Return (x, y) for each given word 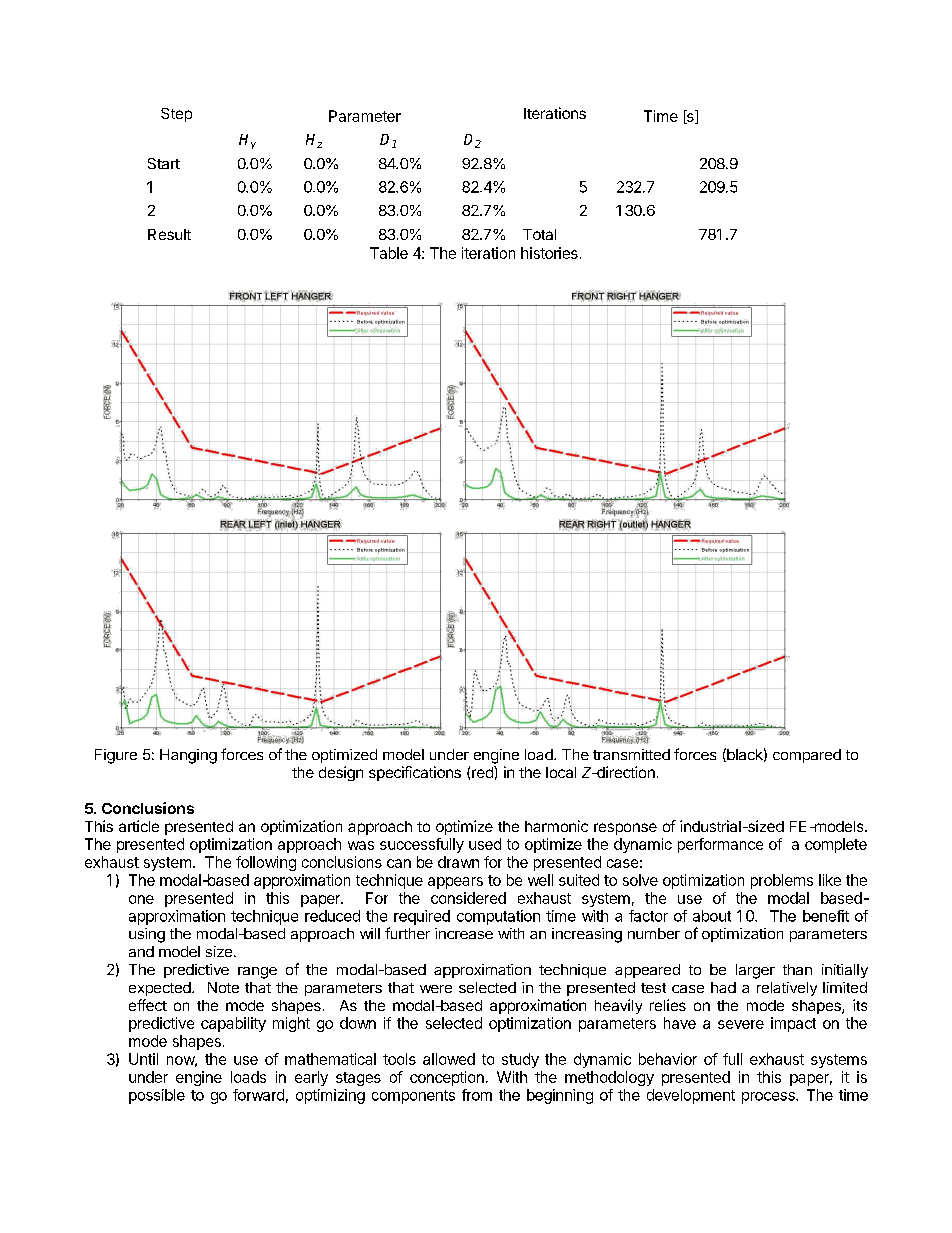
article (139, 826)
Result (169, 234)
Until (143, 1059)
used (485, 844)
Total (539, 234)
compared (807, 756)
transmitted (631, 754)
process (769, 1098)
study (520, 1060)
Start (164, 163)
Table (389, 253)
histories (549, 253)
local (561, 772)
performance (720, 845)
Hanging (188, 756)
